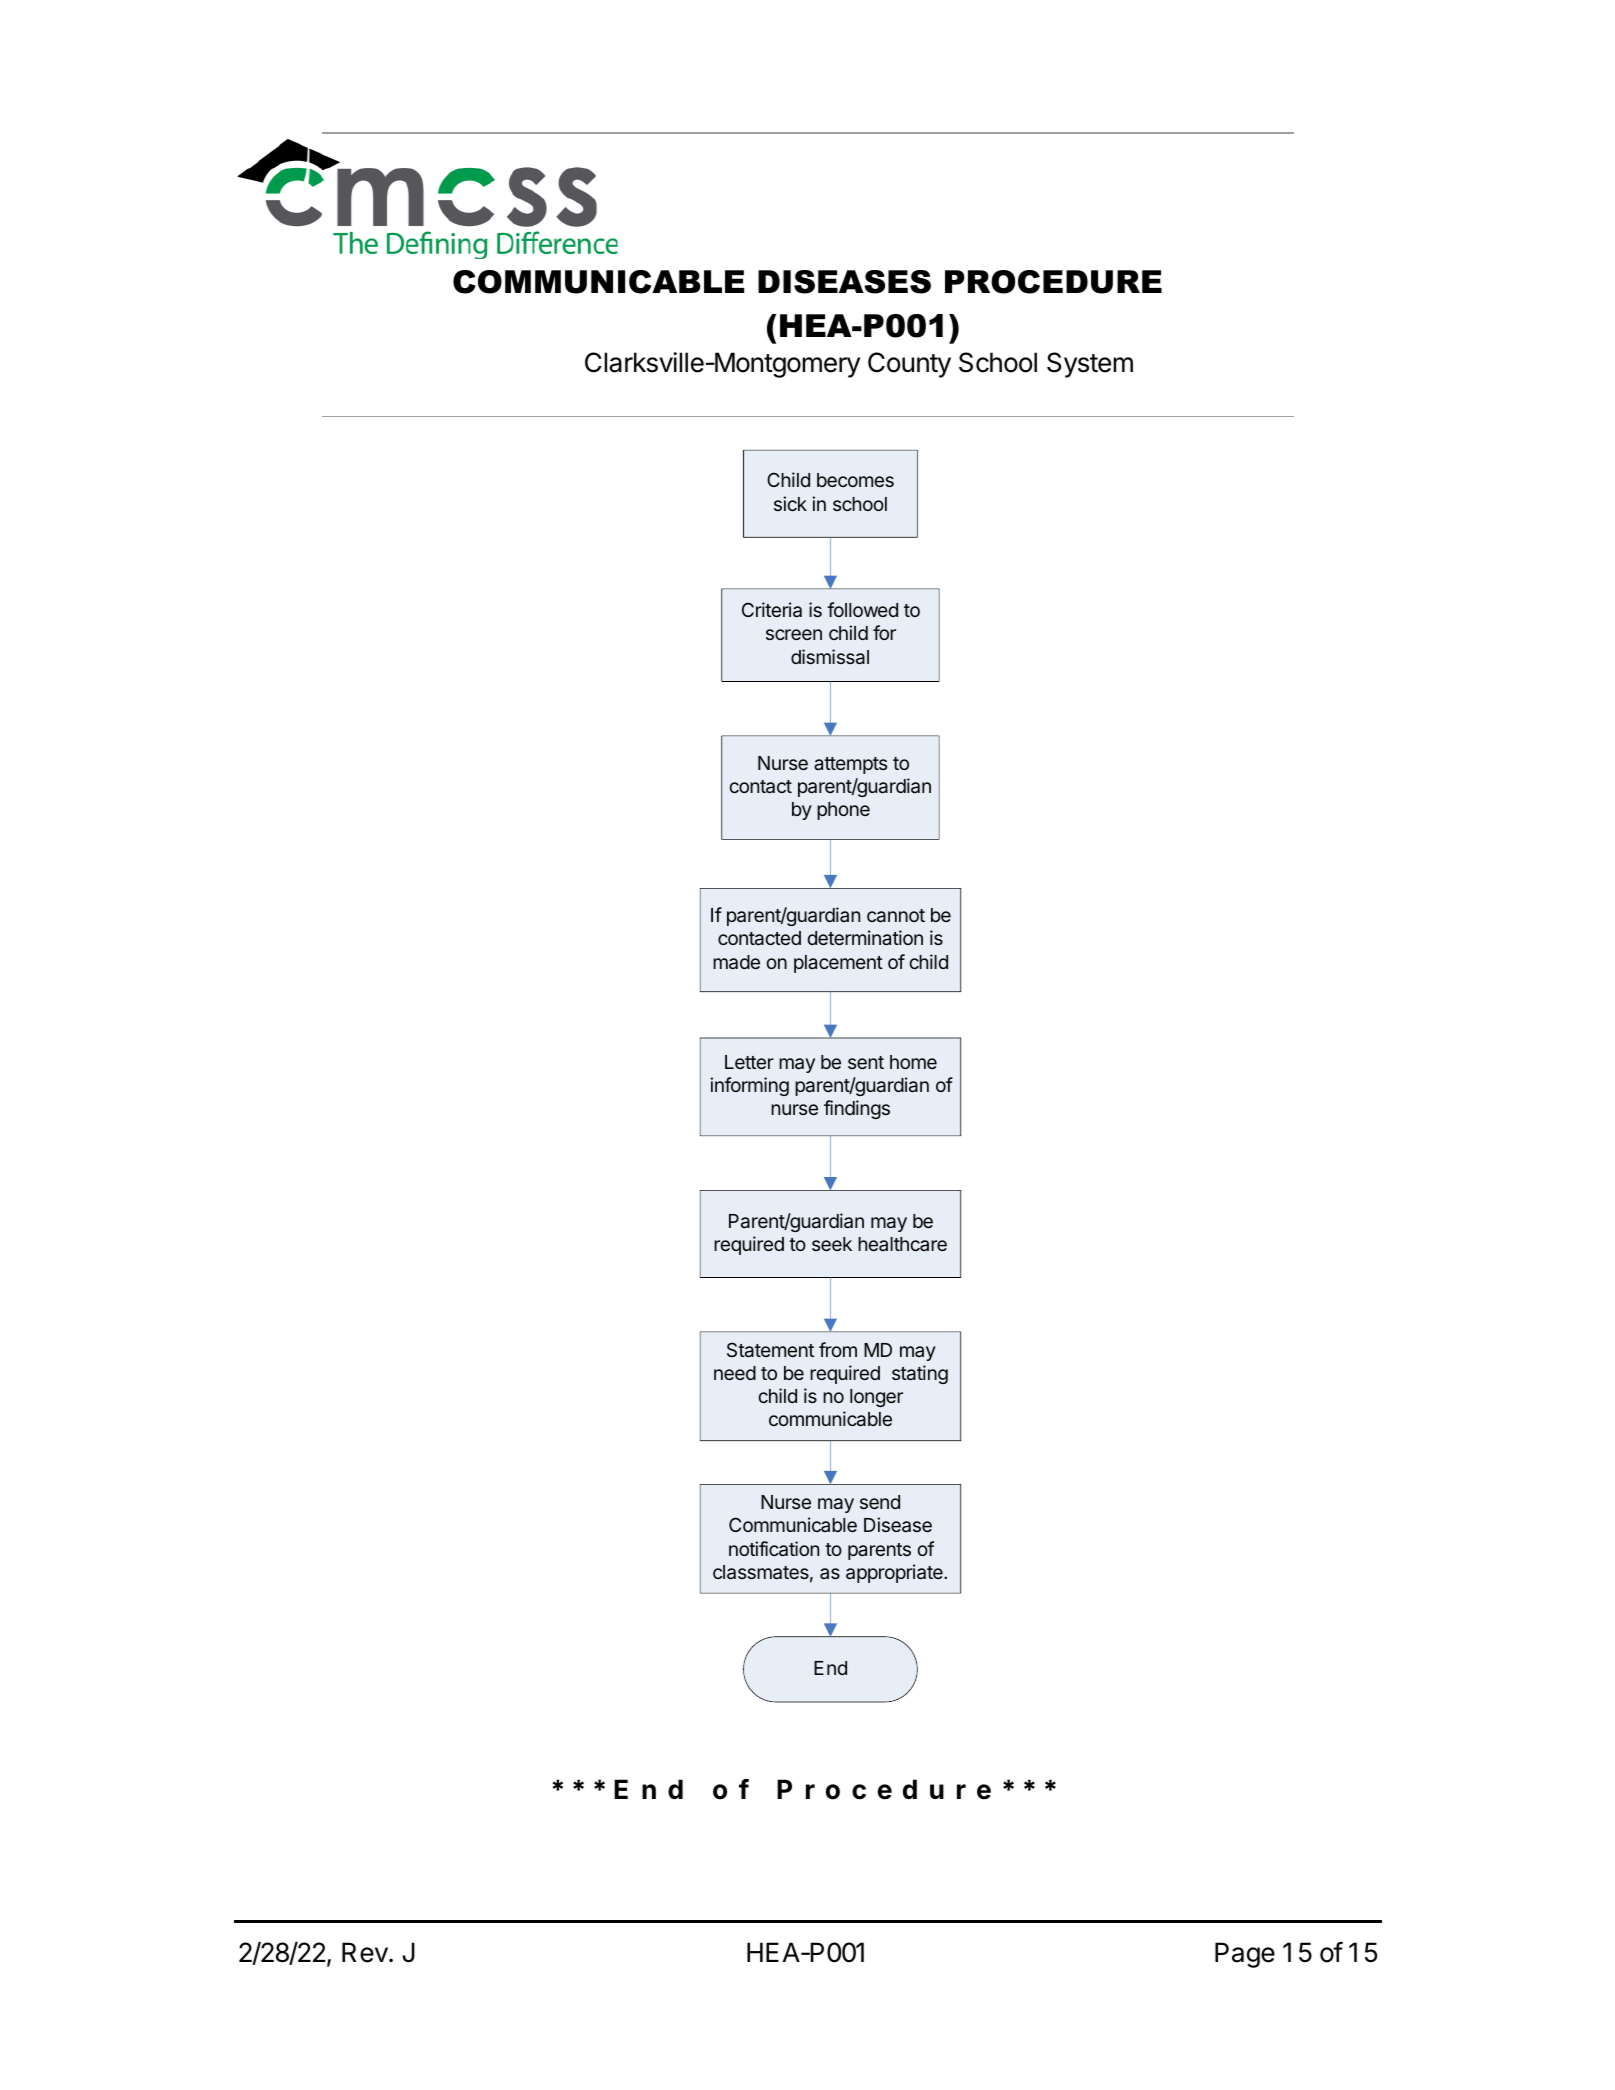 This page has height=2090, width=1615. Describe the element at coordinates (749, 1086) in the page. I see `informing` at that location.
